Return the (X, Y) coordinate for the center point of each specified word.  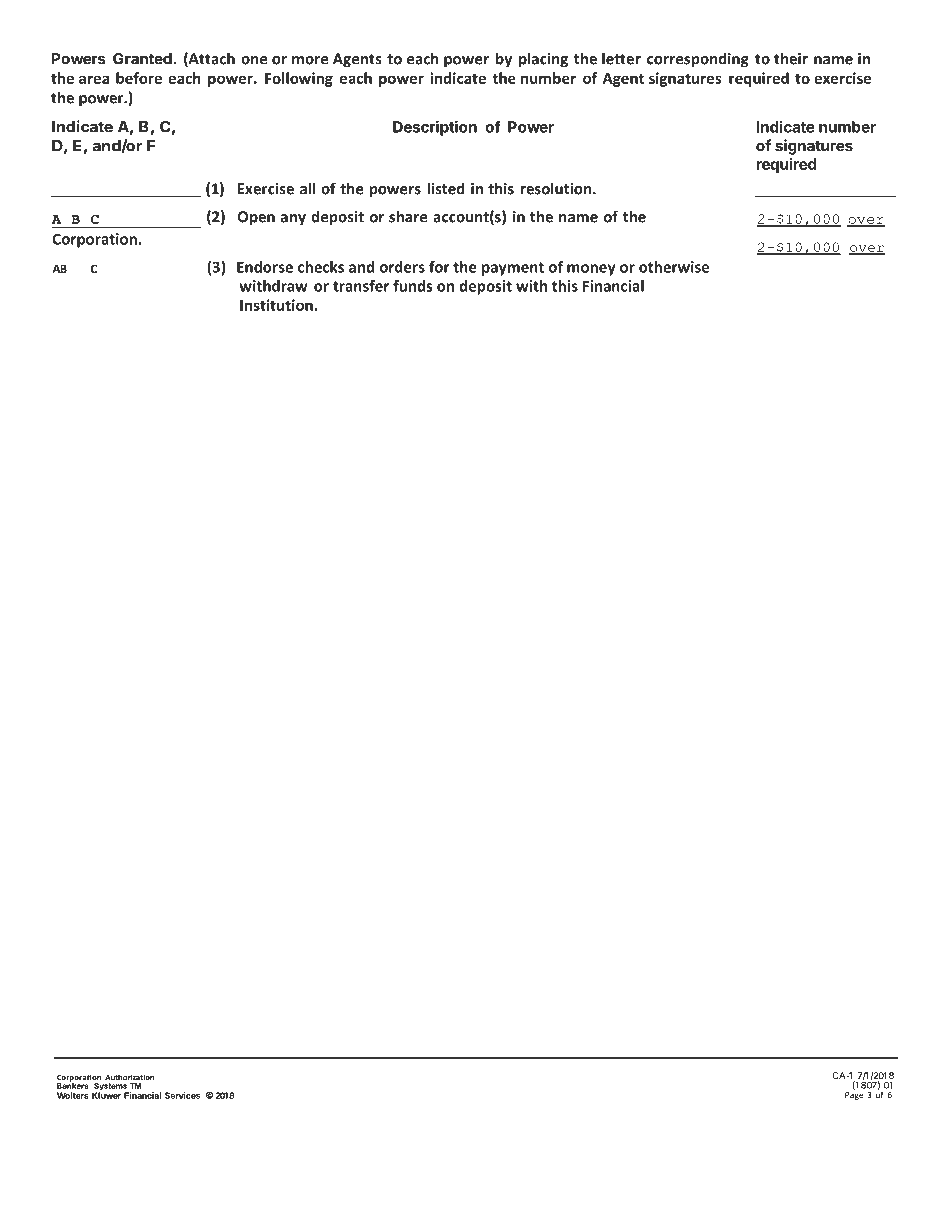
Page (854, 1096)
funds (412, 286)
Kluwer (106, 1094)
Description (435, 128)
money (591, 270)
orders (402, 267)
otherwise (674, 267)
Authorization (129, 1077)
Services (182, 1095)
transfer (361, 286)
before (139, 78)
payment (513, 269)
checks (321, 267)
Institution (277, 305)
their (791, 58)
